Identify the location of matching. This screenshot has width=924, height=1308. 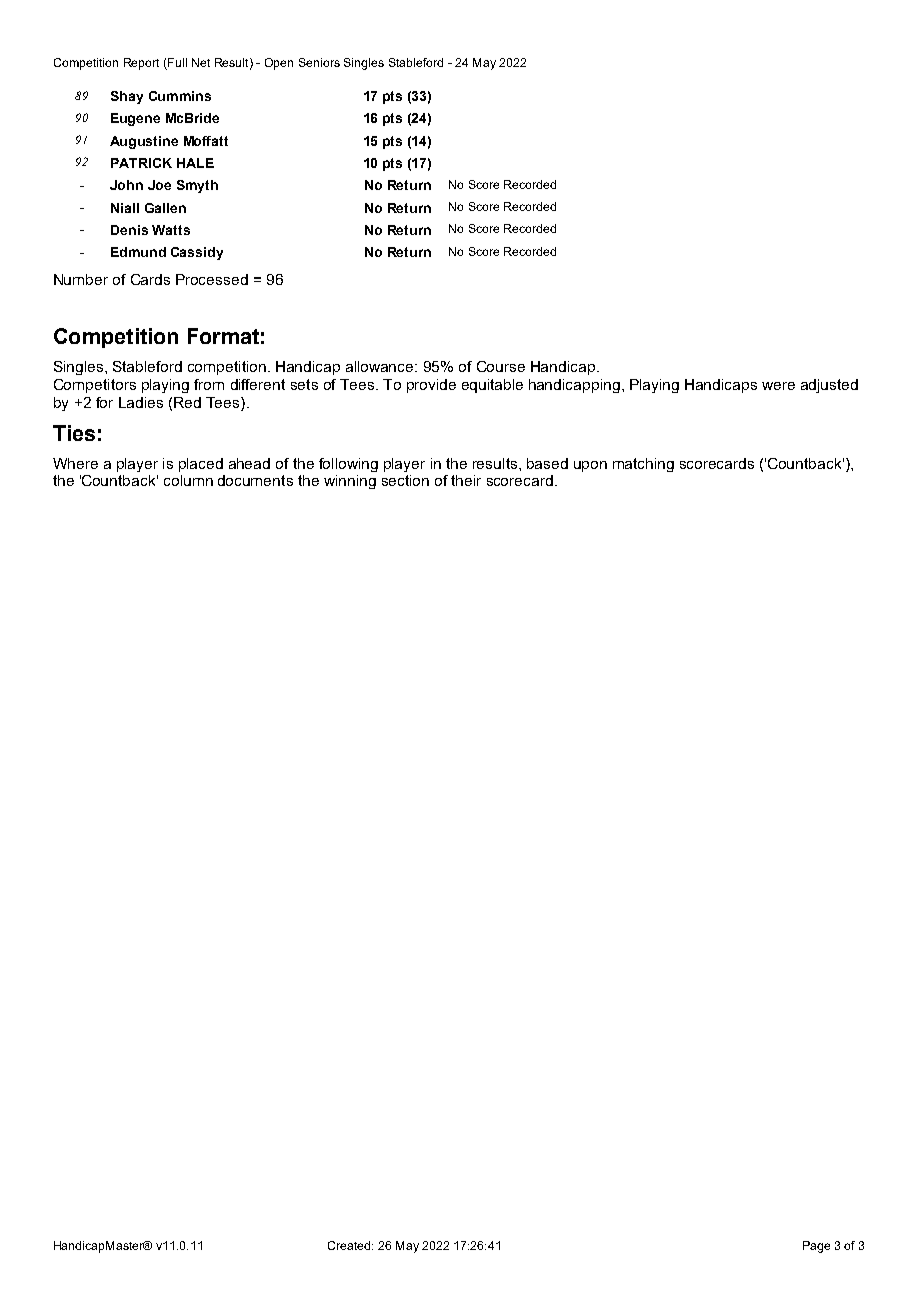
(643, 465).
